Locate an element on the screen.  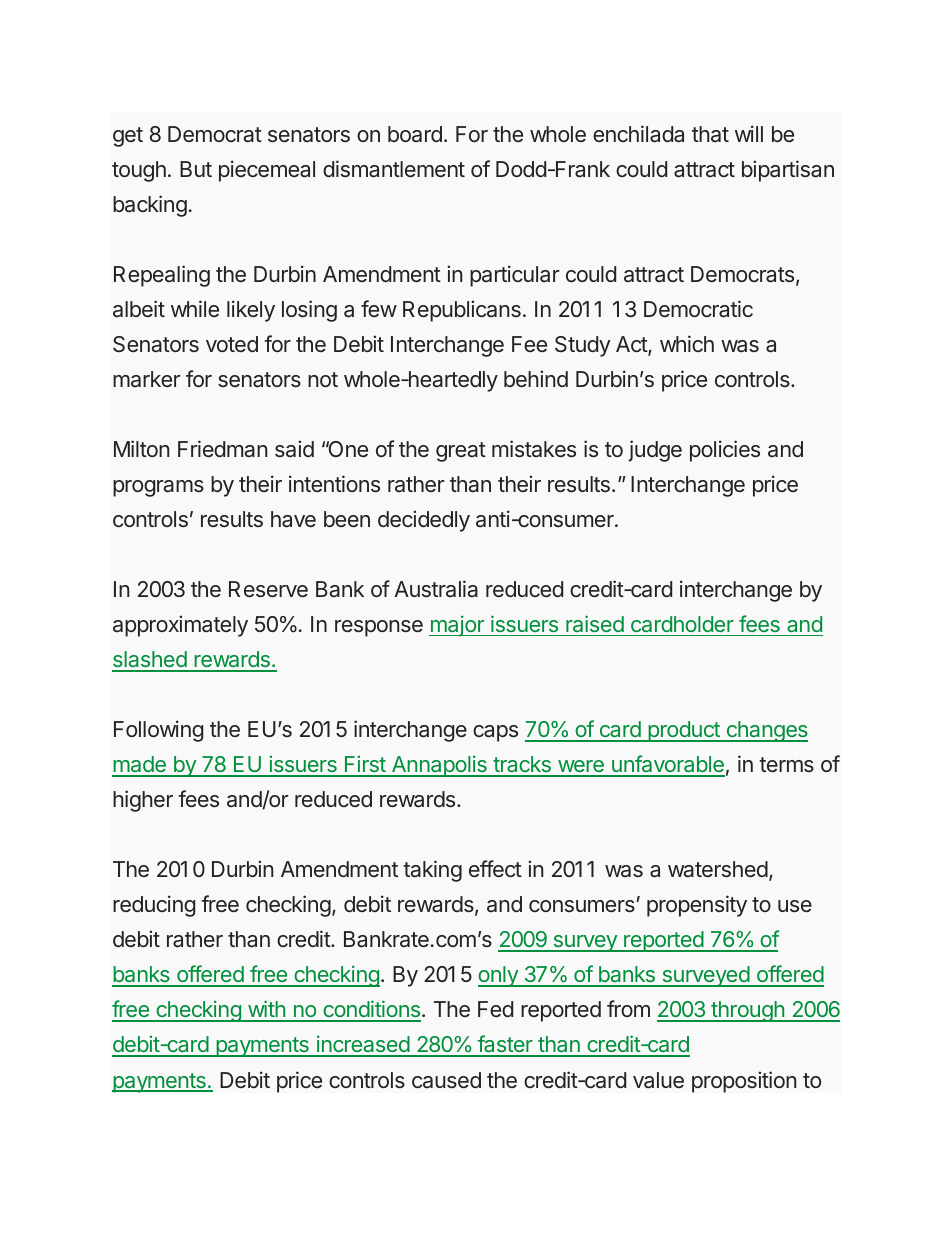
proposition is located at coordinates (744, 1082).
